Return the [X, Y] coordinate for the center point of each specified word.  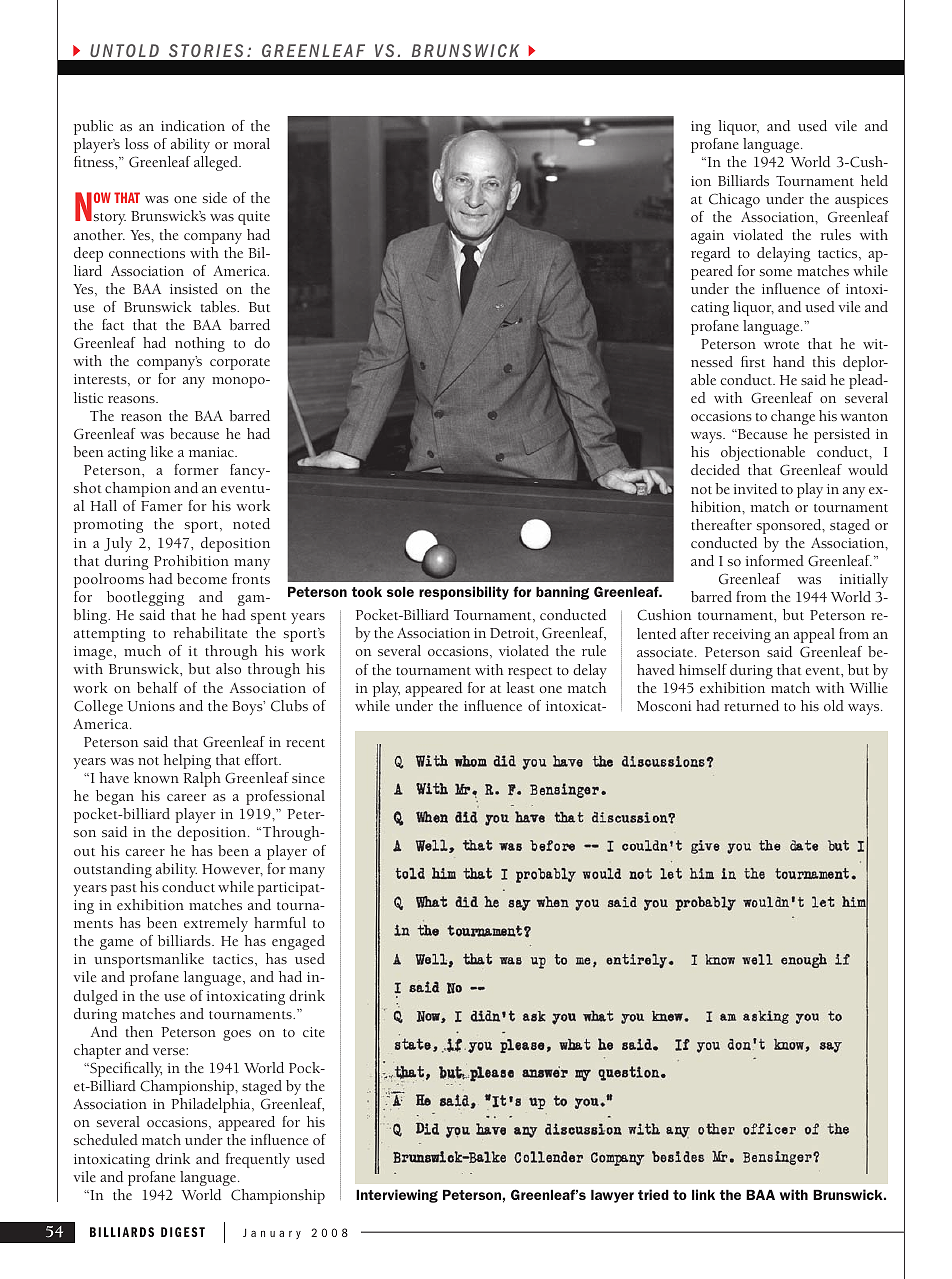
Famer [162, 506]
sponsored [790, 526]
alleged [217, 163]
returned [751, 705]
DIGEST [183, 1232]
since [308, 778]
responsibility [464, 593]
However [232, 870]
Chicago [734, 200]
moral [251, 143]
